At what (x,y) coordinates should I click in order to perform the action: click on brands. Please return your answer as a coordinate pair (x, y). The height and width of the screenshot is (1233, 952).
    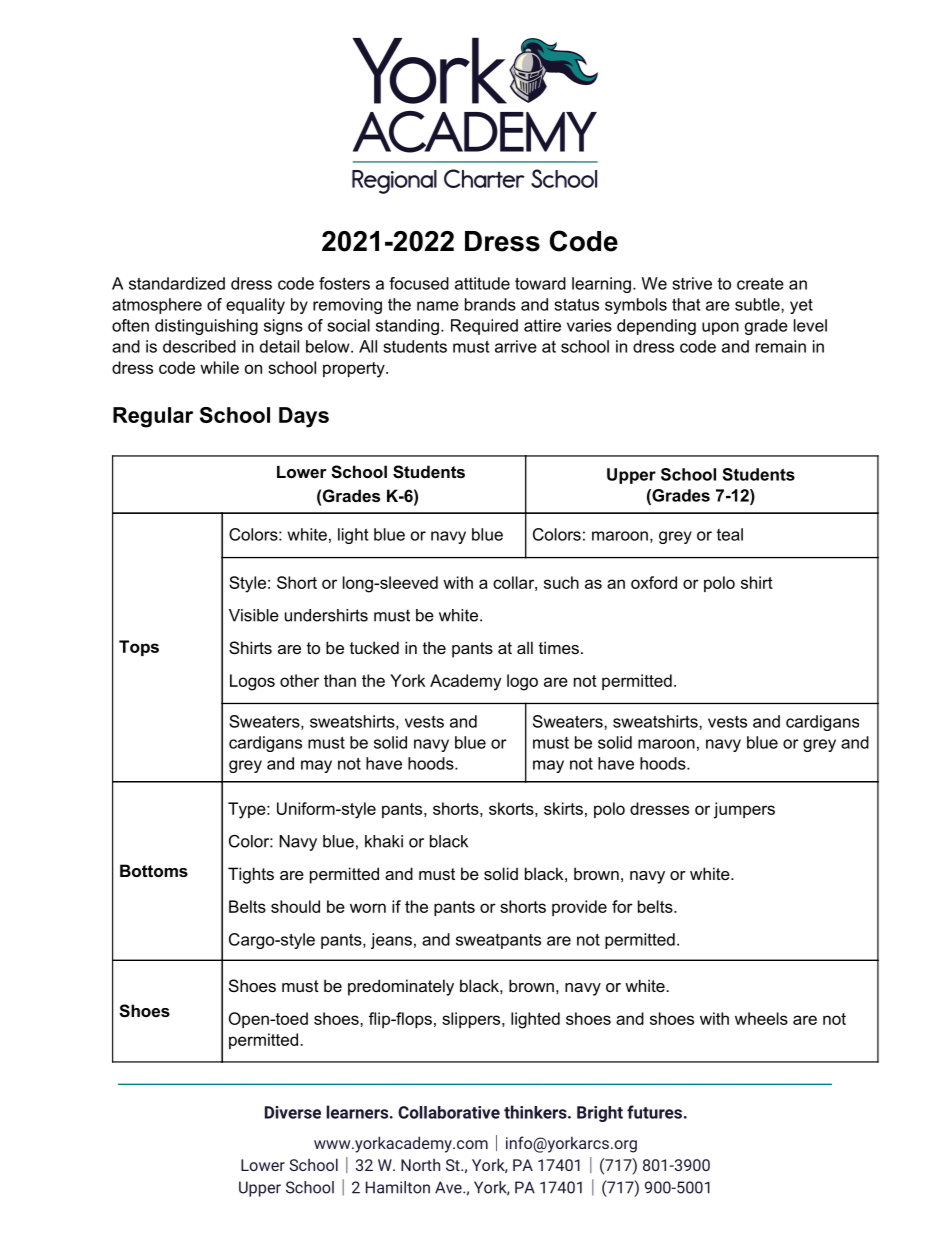
    Looking at the image, I should click on (490, 304).
